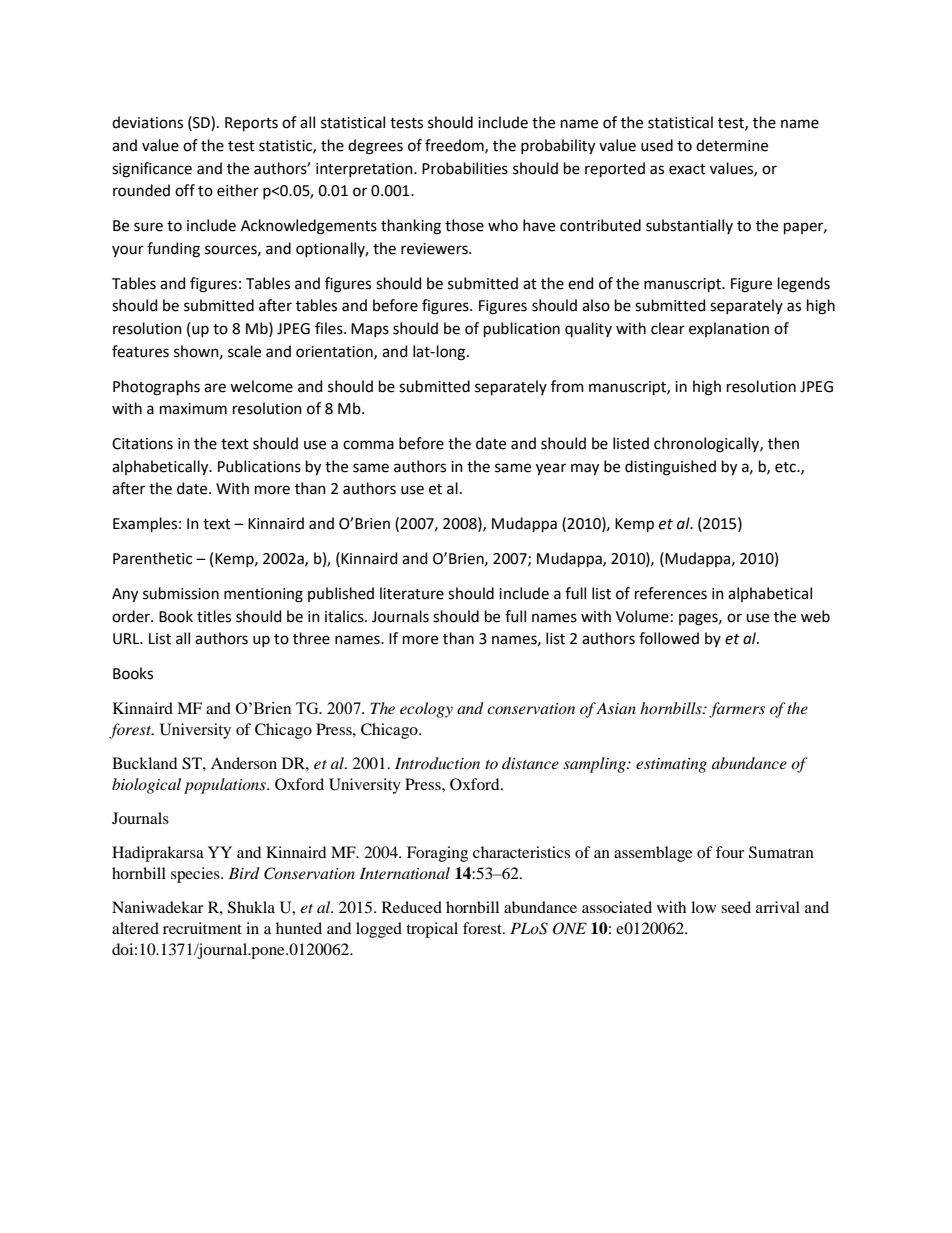 This screenshot has width=952, height=1233. Describe the element at coordinates (465, 168) in the screenshot. I see `Probabilities` at that location.
